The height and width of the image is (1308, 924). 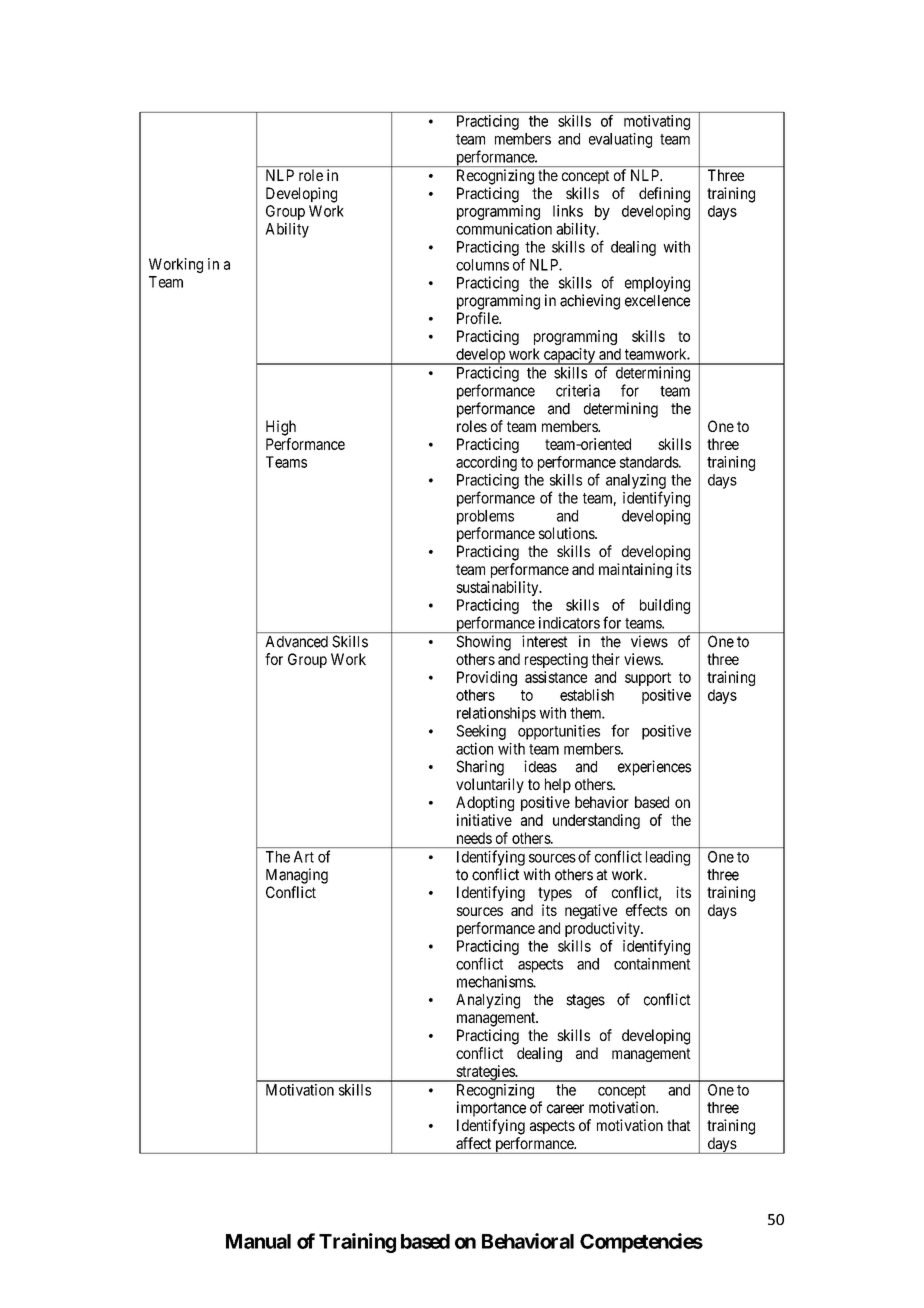 I want to click on evaluating, so click(x=620, y=140).
